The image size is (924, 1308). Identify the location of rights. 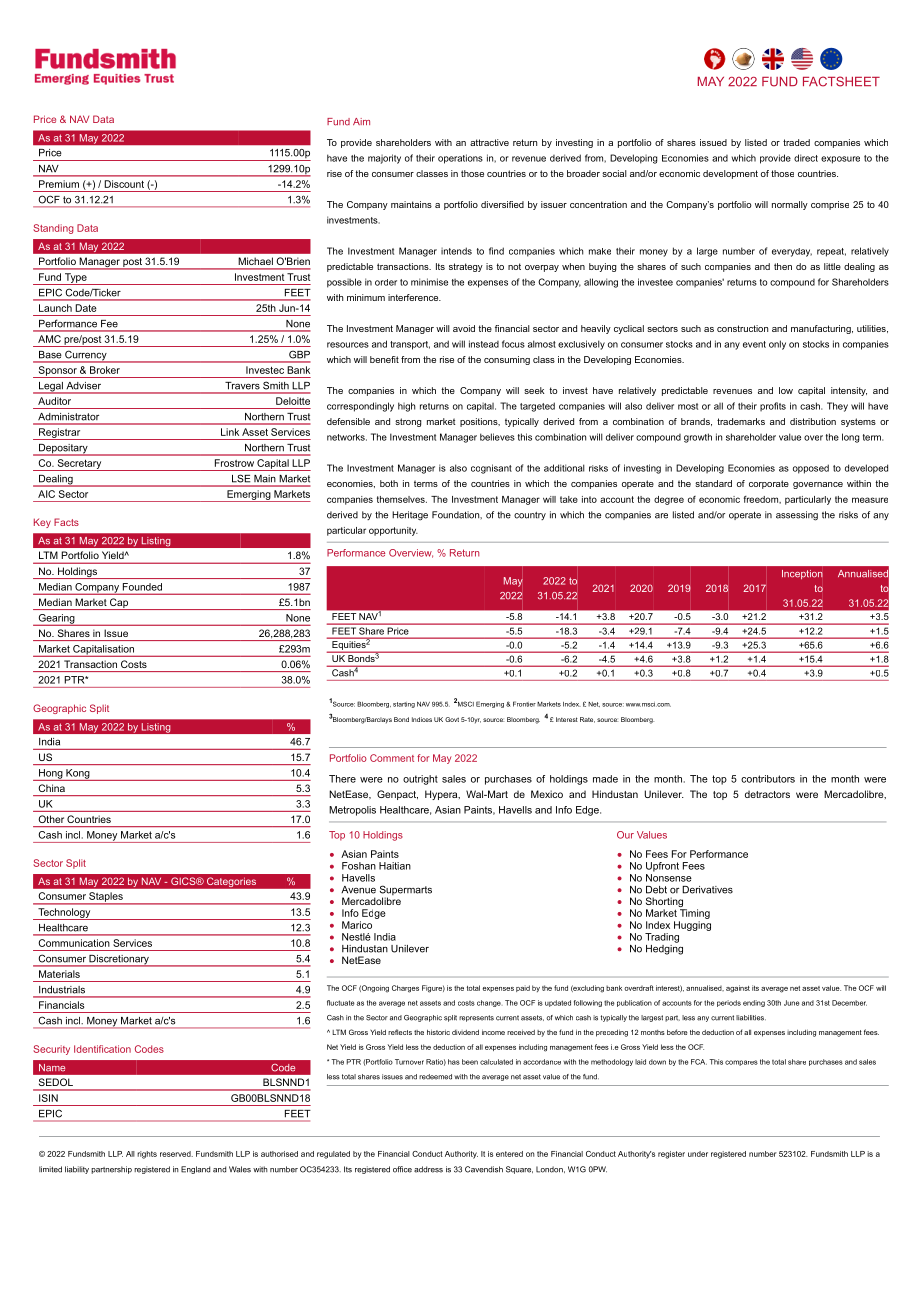
(147, 1155).
